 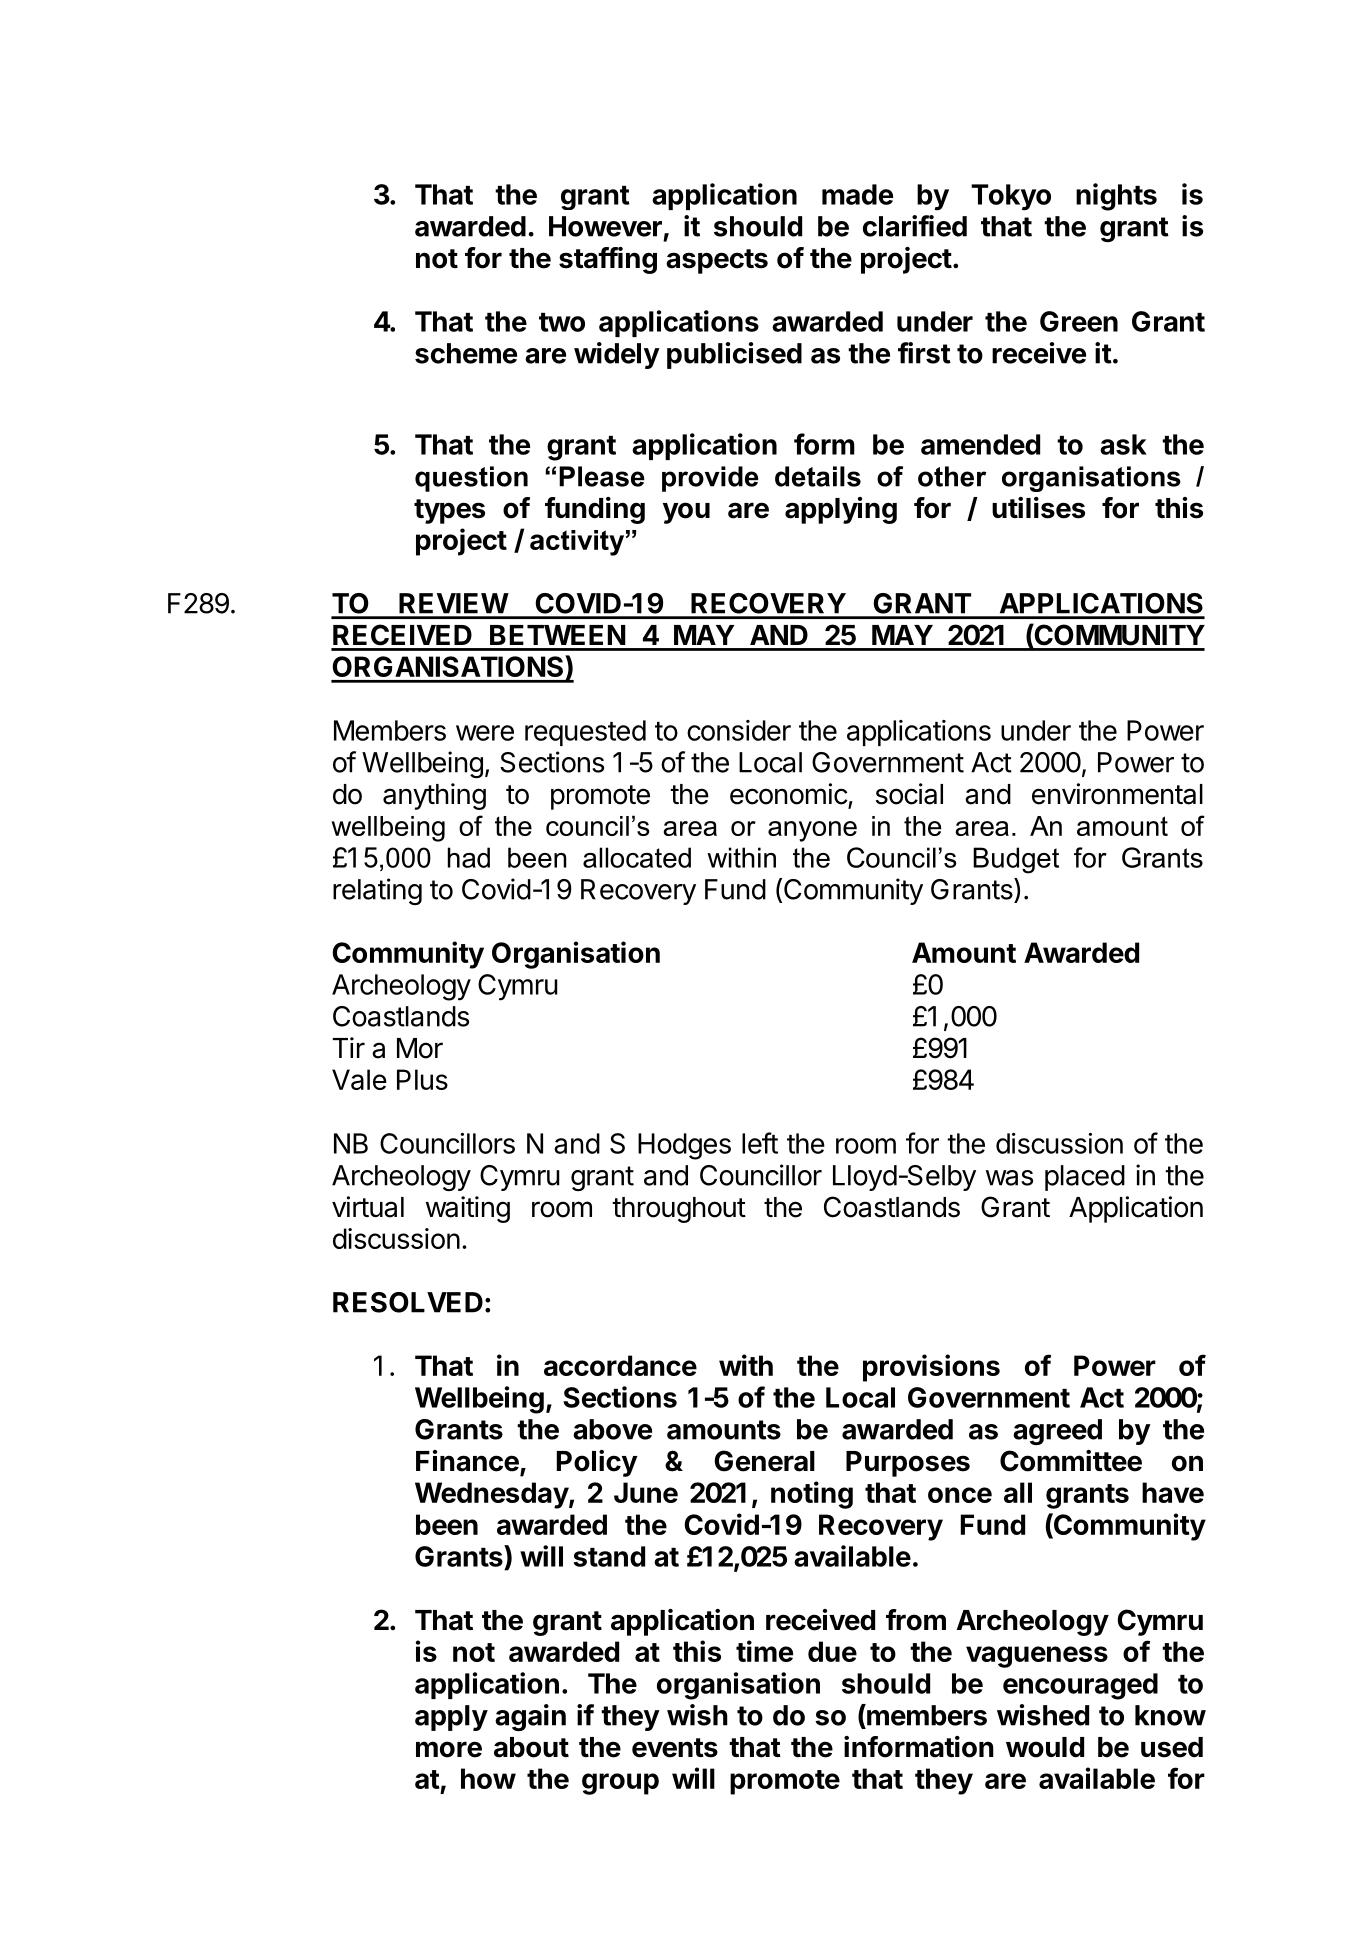 What do you see at coordinates (675, 1748) in the document?
I see `events` at bounding box center [675, 1748].
